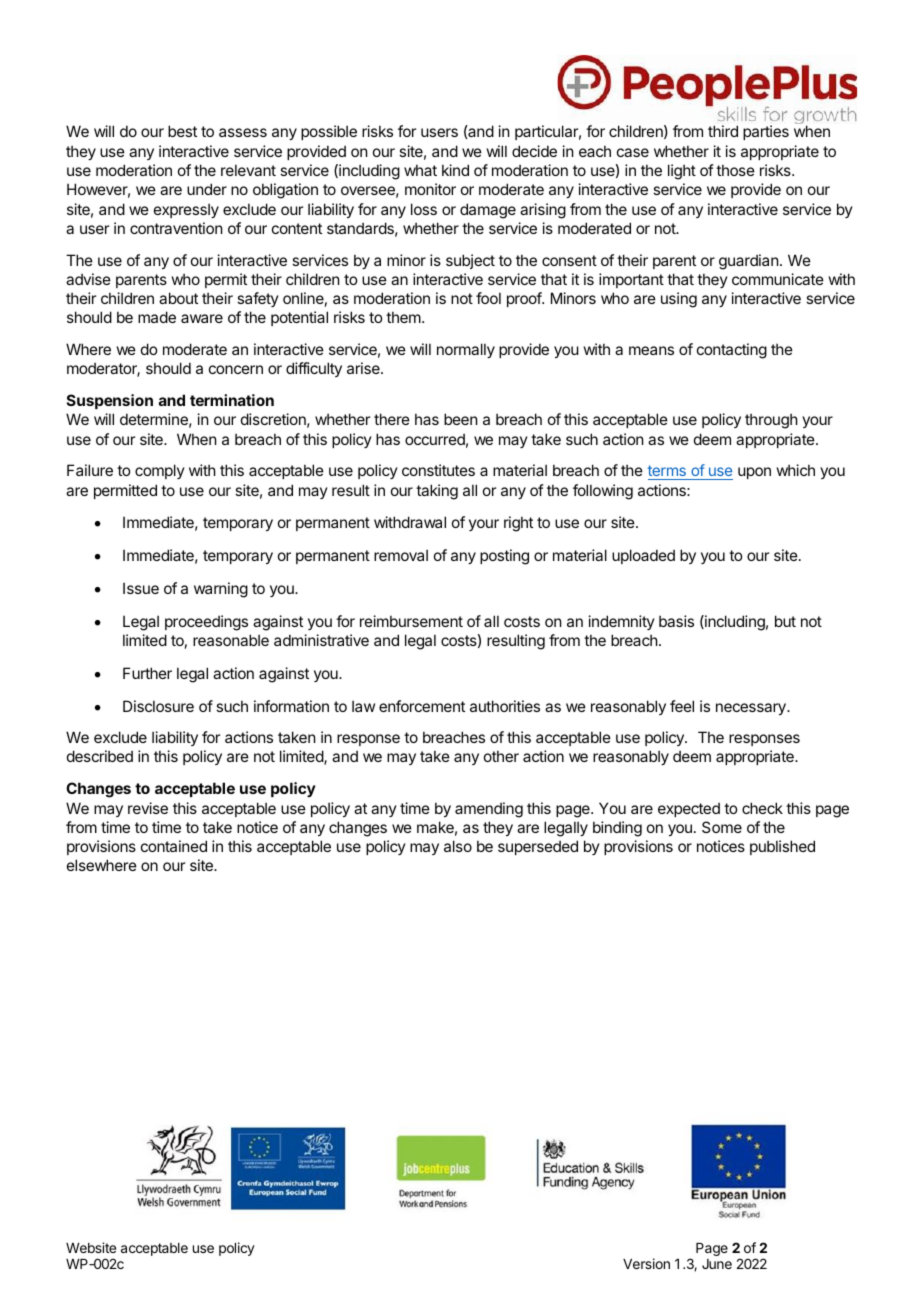 The image size is (924, 1308). What do you see at coordinates (182, 131) in the image?
I see `best` at bounding box center [182, 131].
